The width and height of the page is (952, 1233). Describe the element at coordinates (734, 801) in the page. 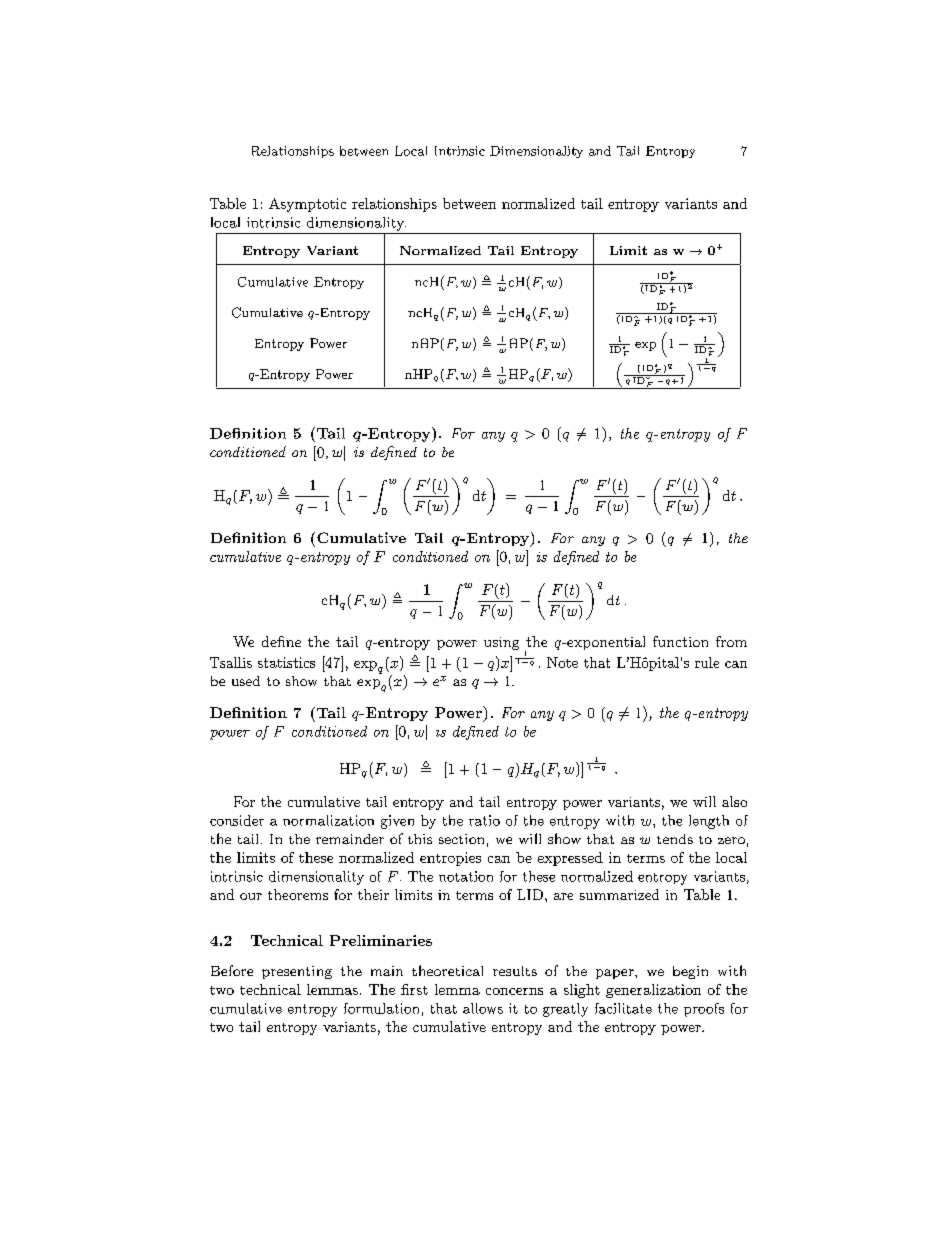

I see `also` at that location.
